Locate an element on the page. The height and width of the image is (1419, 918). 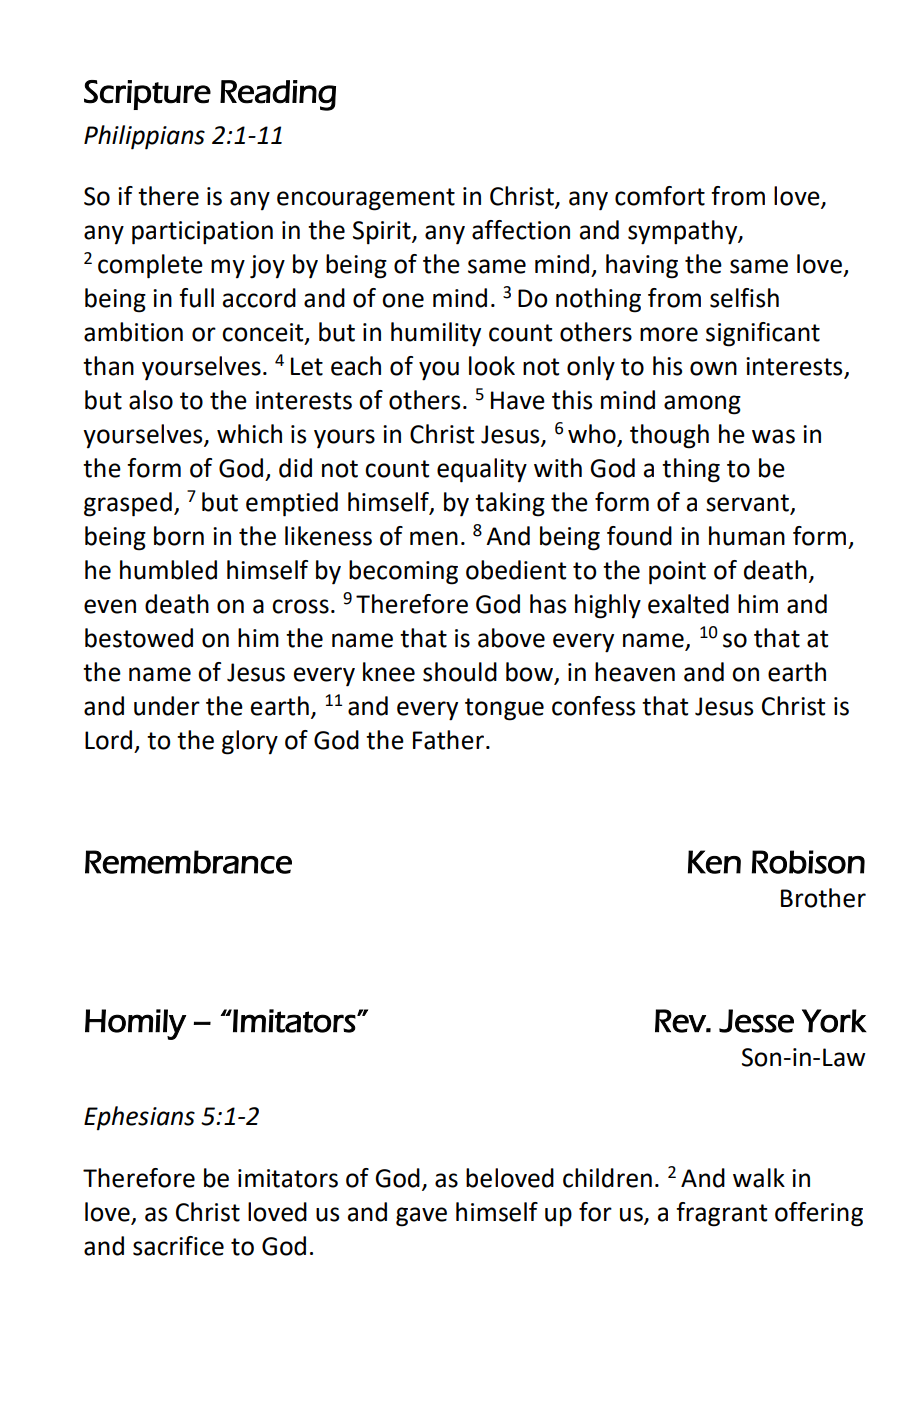
comfort is located at coordinates (660, 196).
